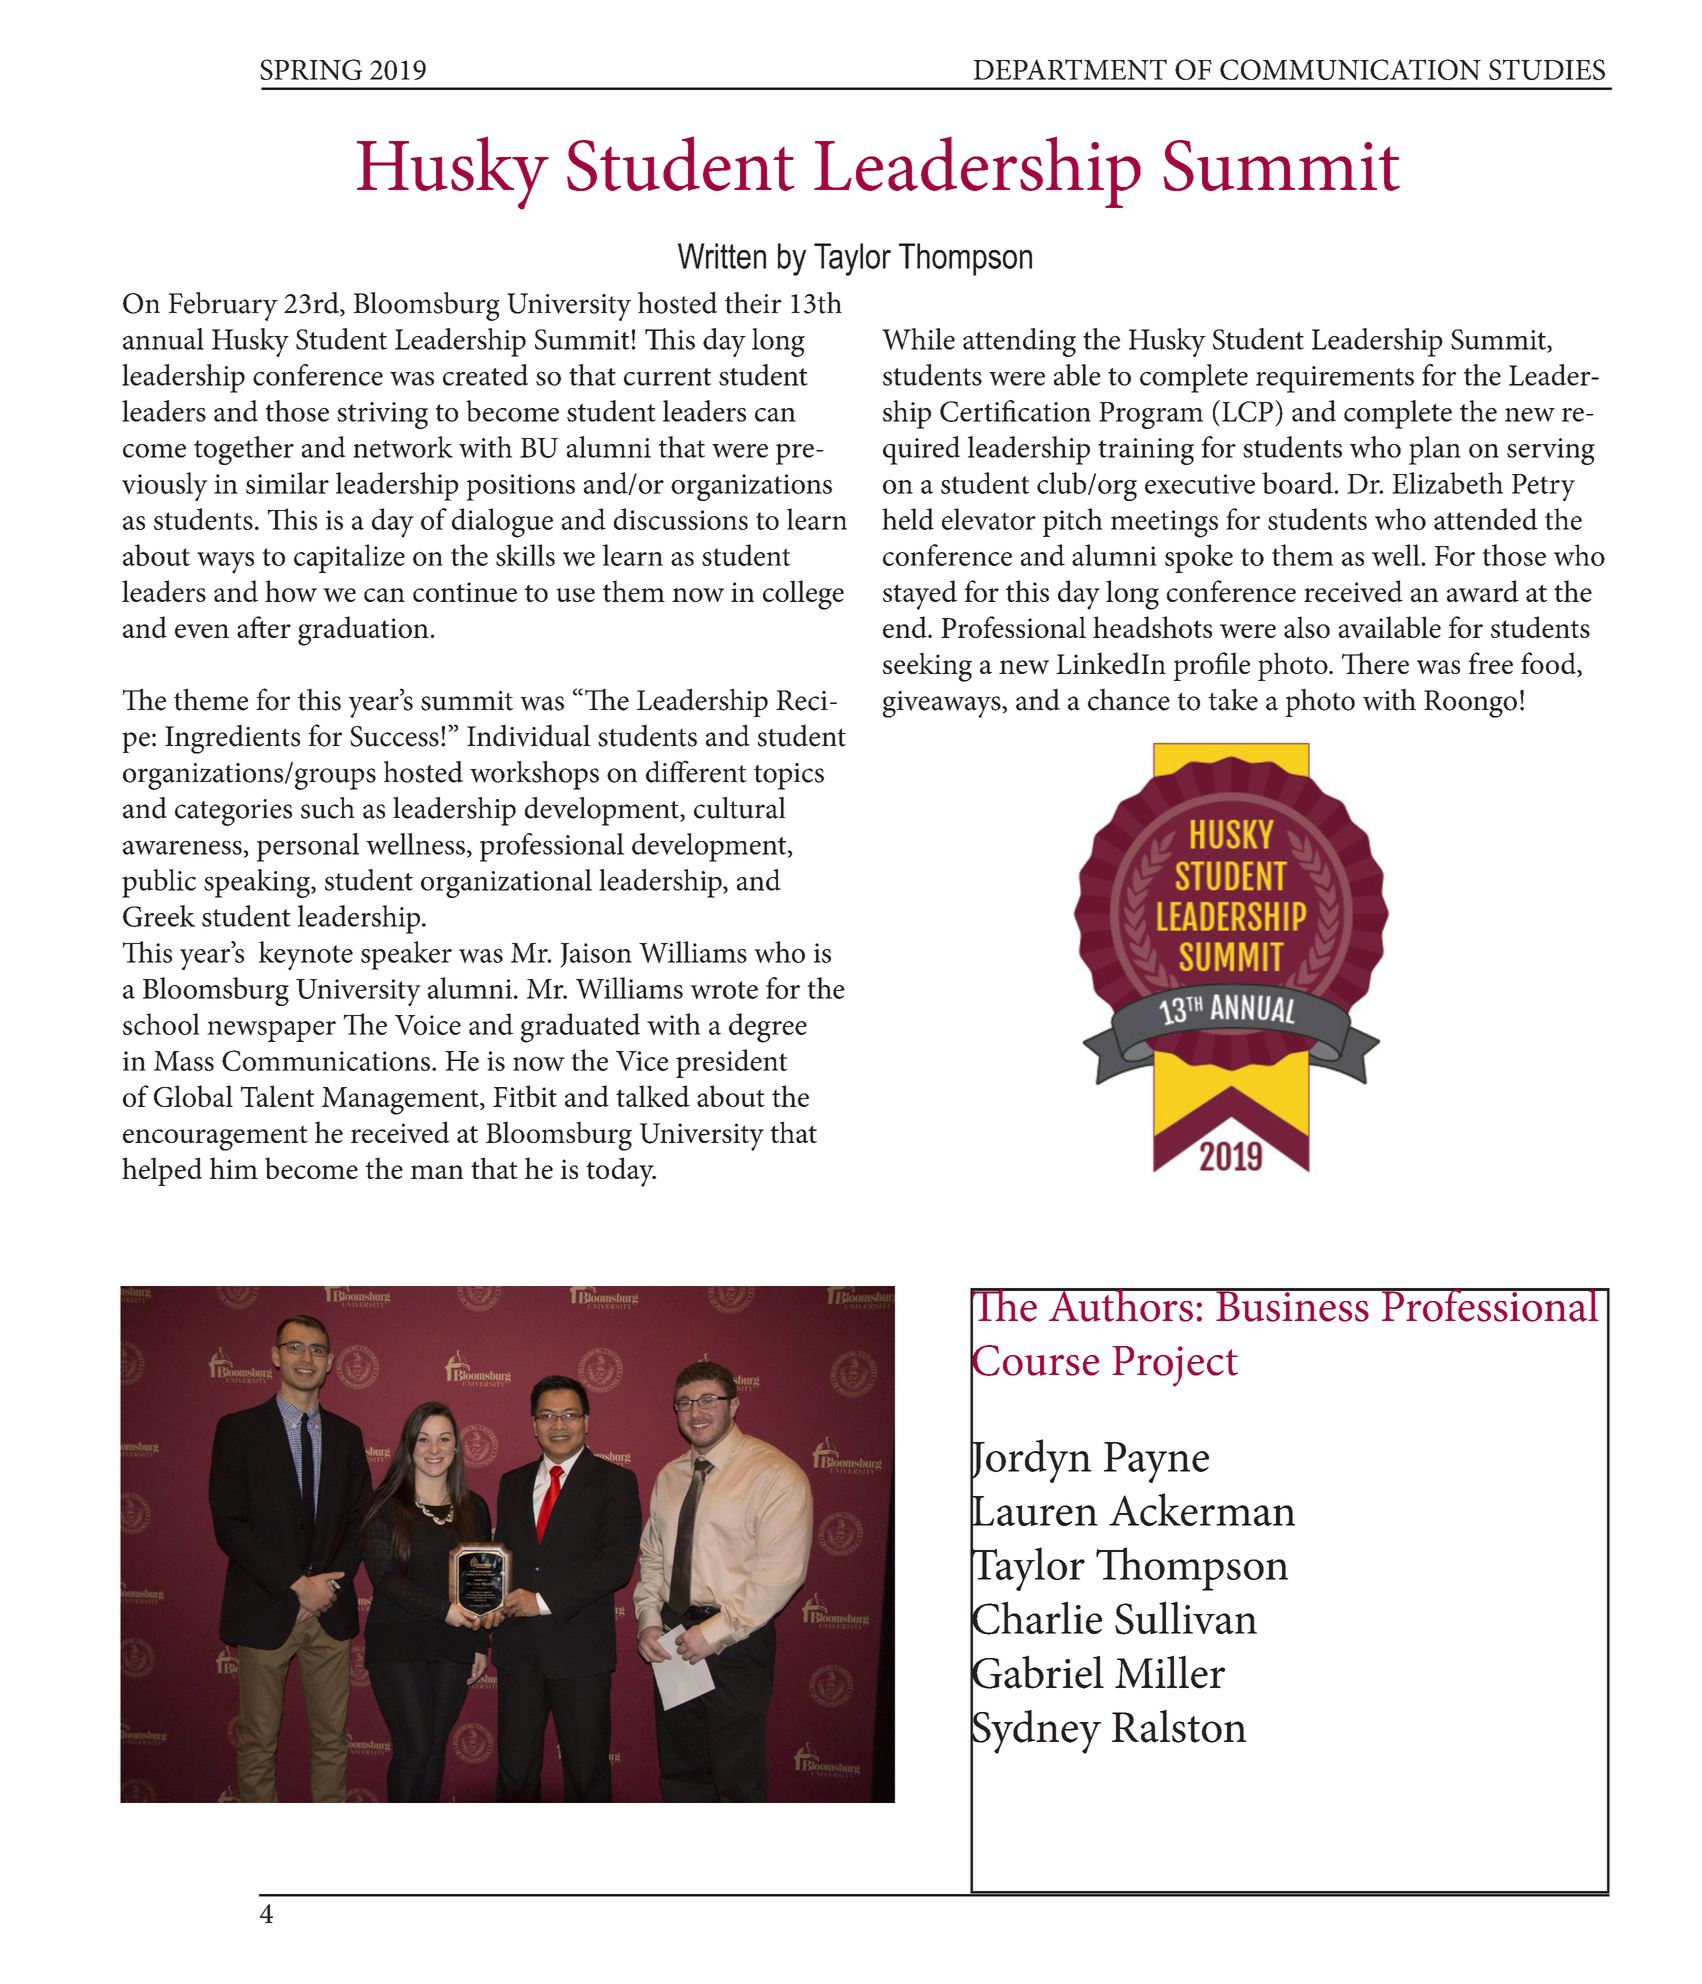  I want to click on college, so click(803, 595).
